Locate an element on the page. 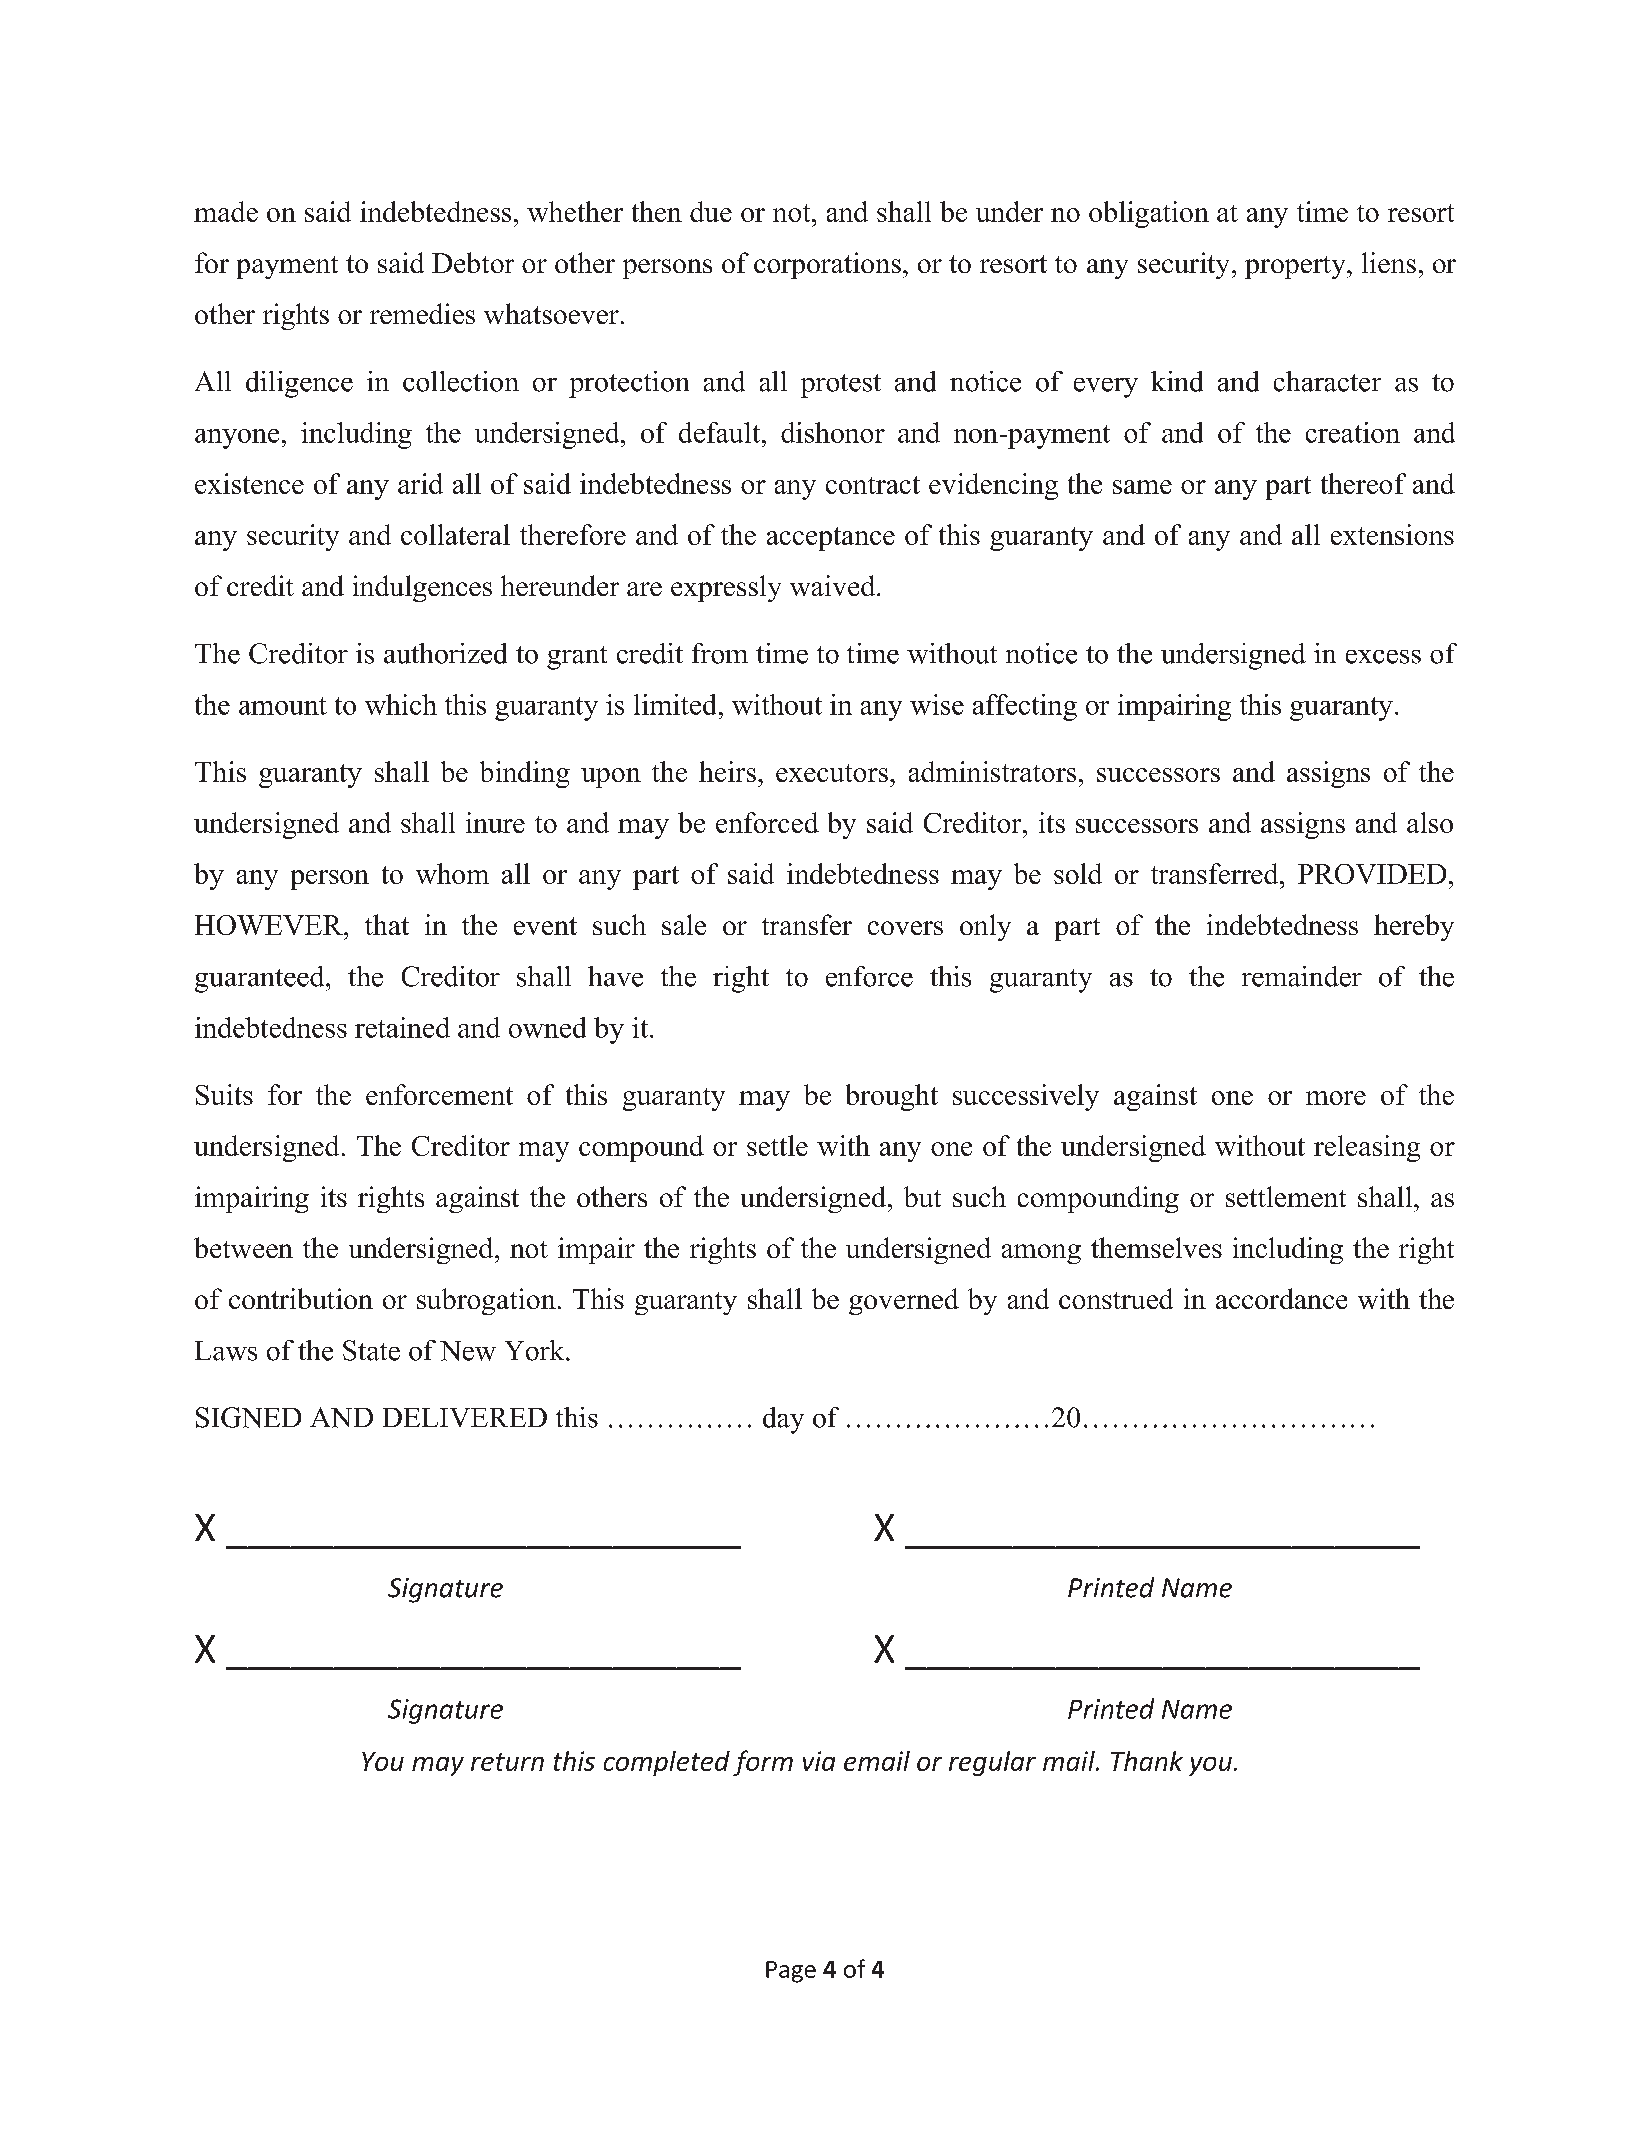 This document has height=2134, width=1649. brought is located at coordinates (892, 1097).
